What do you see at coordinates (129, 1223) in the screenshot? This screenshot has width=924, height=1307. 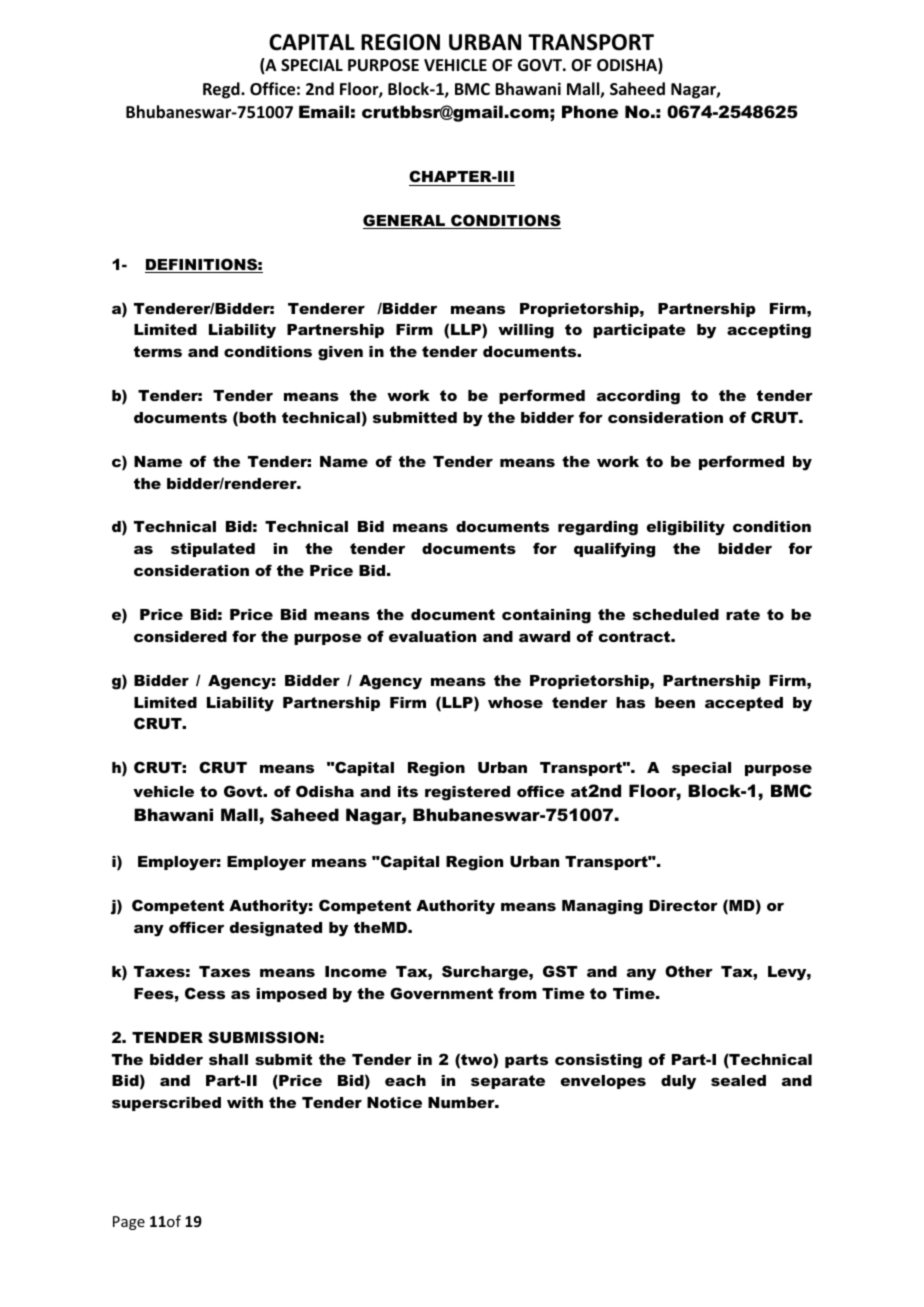 I see `Page` at bounding box center [129, 1223].
